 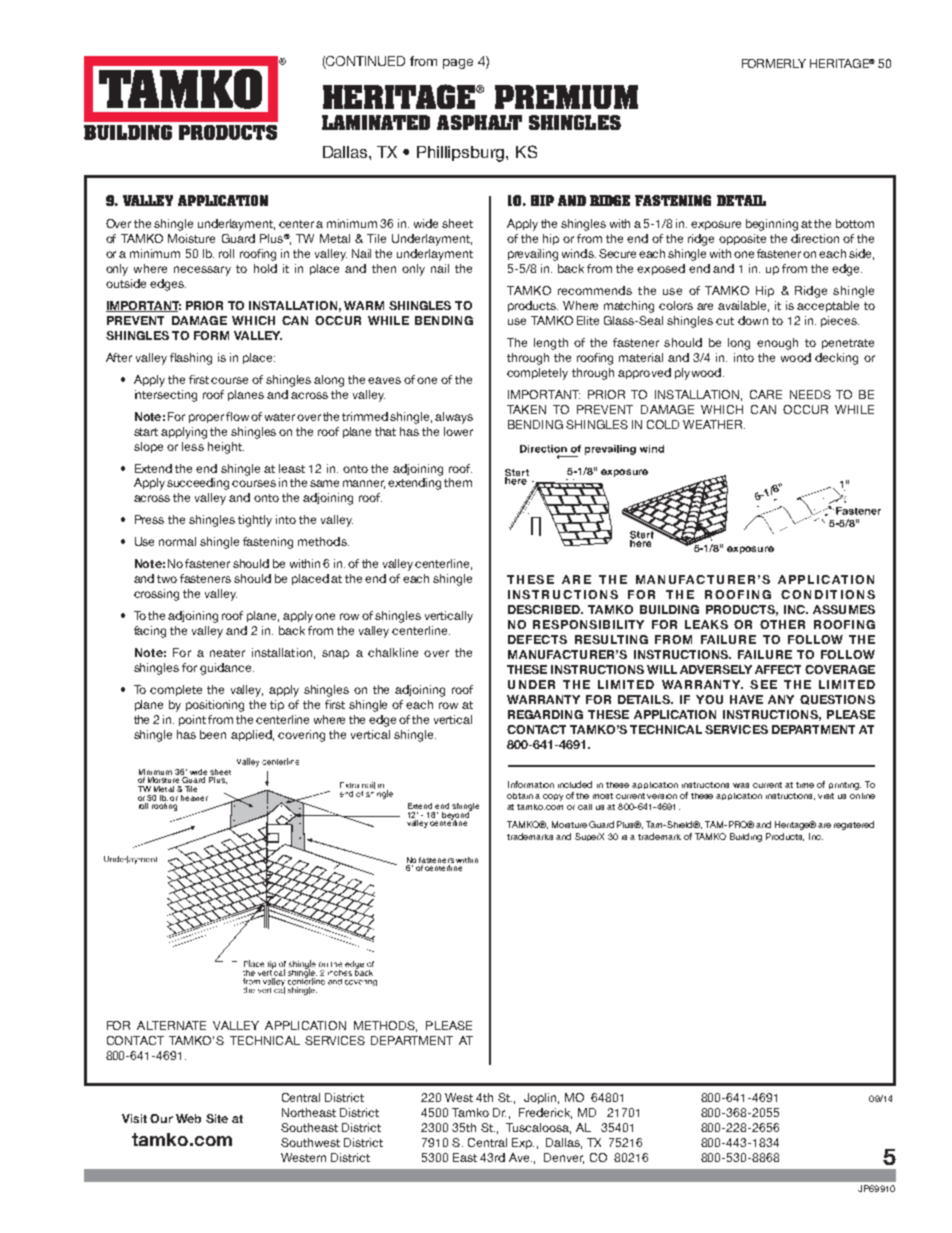 What do you see at coordinates (520, 796) in the screenshot?
I see `obtain` at bounding box center [520, 796].
